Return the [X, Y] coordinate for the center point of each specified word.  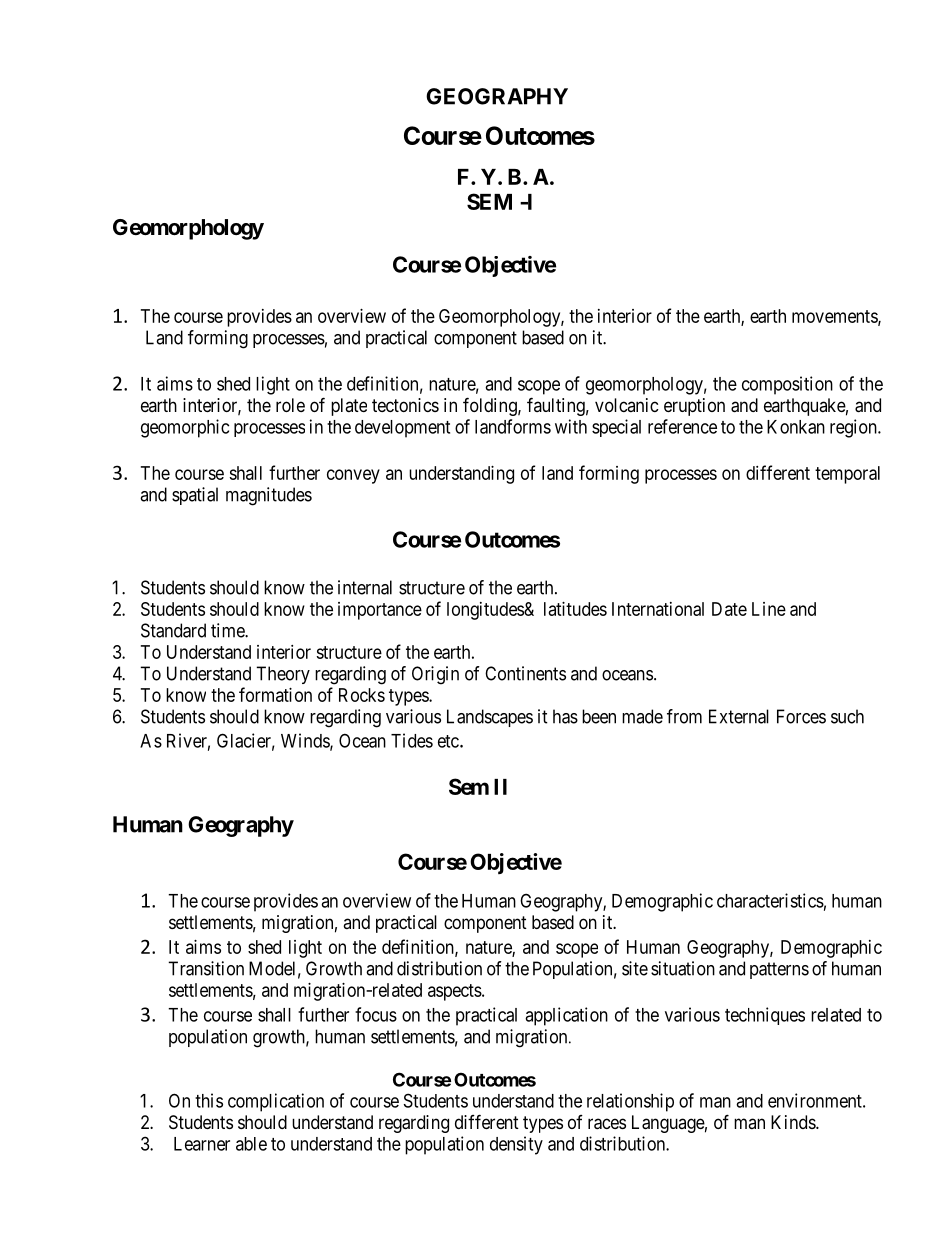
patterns [779, 970]
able [251, 1144]
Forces [801, 716]
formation [275, 694]
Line [769, 609]
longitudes [486, 611]
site [635, 968]
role [290, 405]
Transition [206, 968]
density [516, 1145]
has [565, 716]
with [571, 426]
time [228, 630]
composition [787, 385]
